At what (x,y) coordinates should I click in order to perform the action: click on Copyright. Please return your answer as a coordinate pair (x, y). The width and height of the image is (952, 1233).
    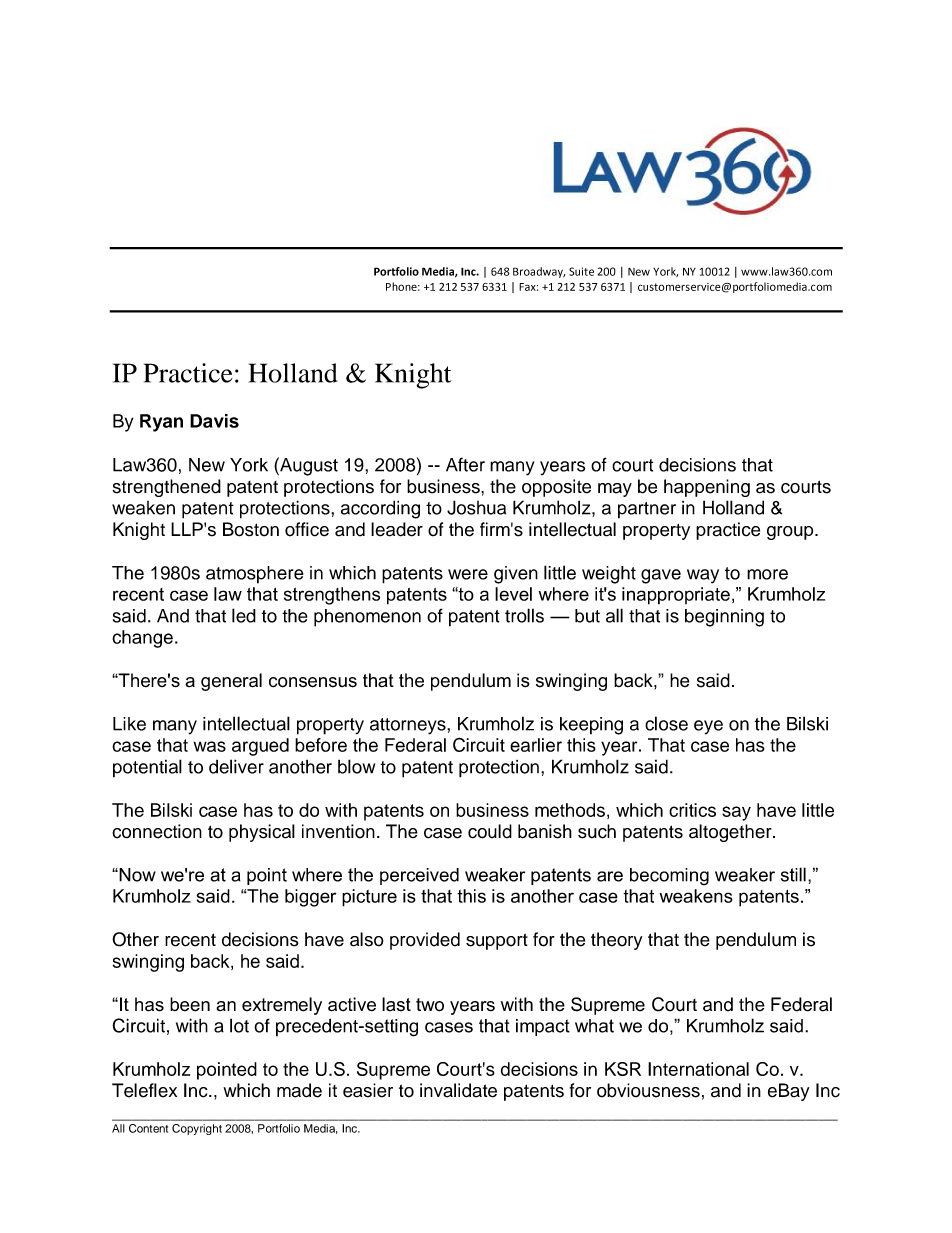
    Looking at the image, I should click on (197, 1129).
